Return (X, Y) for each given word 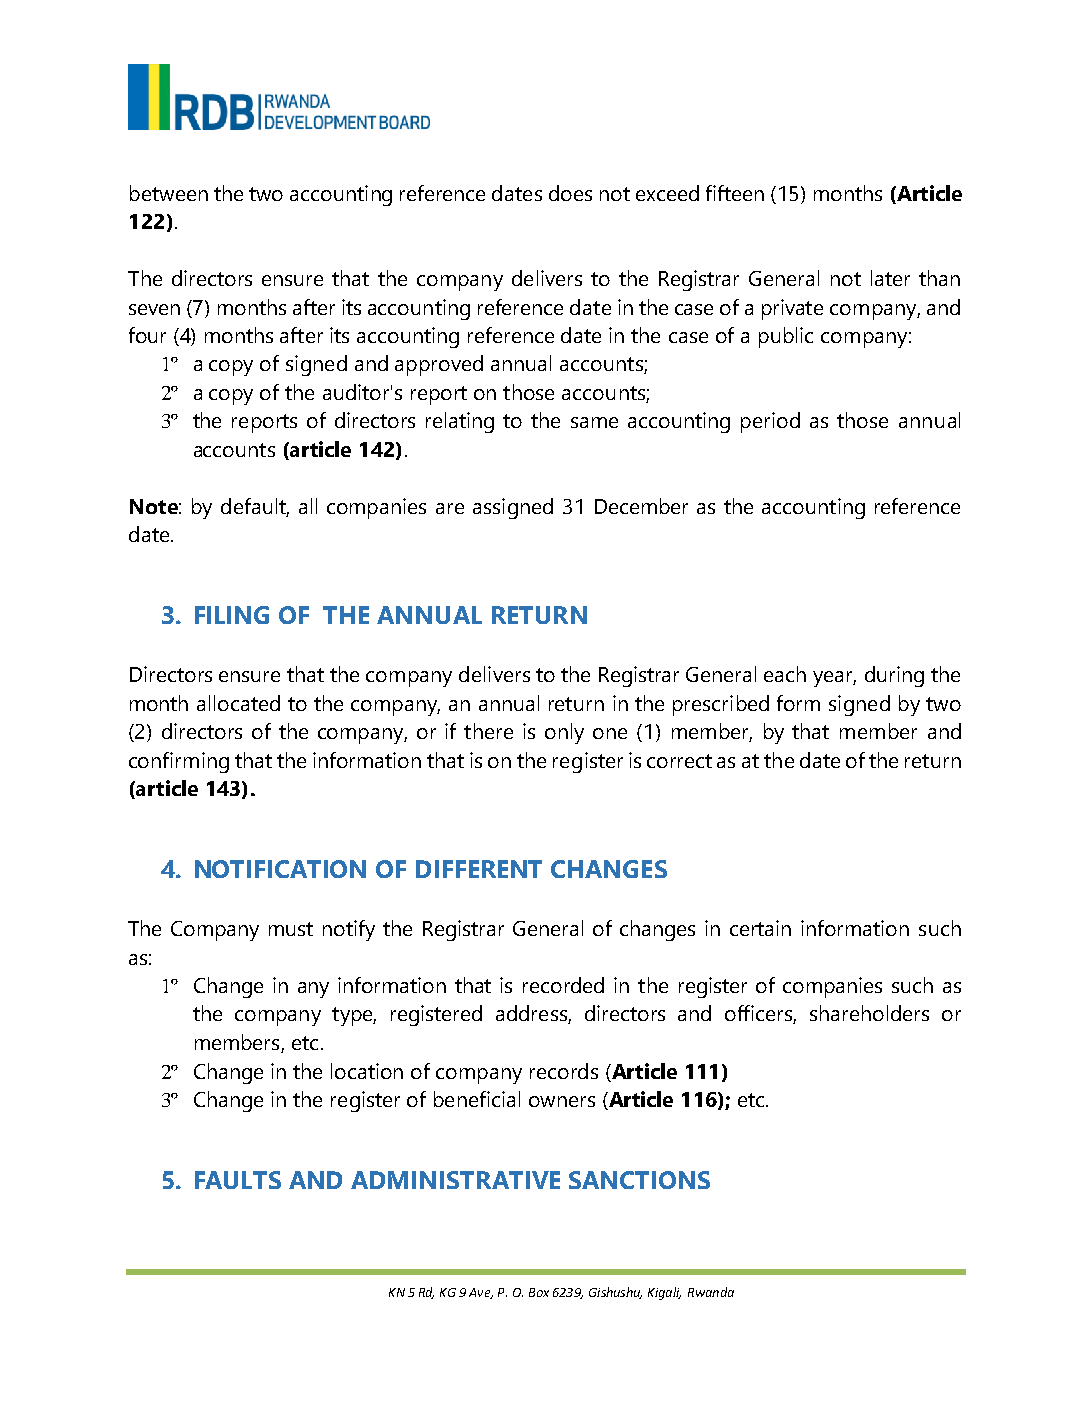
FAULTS (238, 1180)
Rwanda (711, 1292)
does (570, 193)
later (890, 278)
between (169, 193)
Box (539, 1292)
